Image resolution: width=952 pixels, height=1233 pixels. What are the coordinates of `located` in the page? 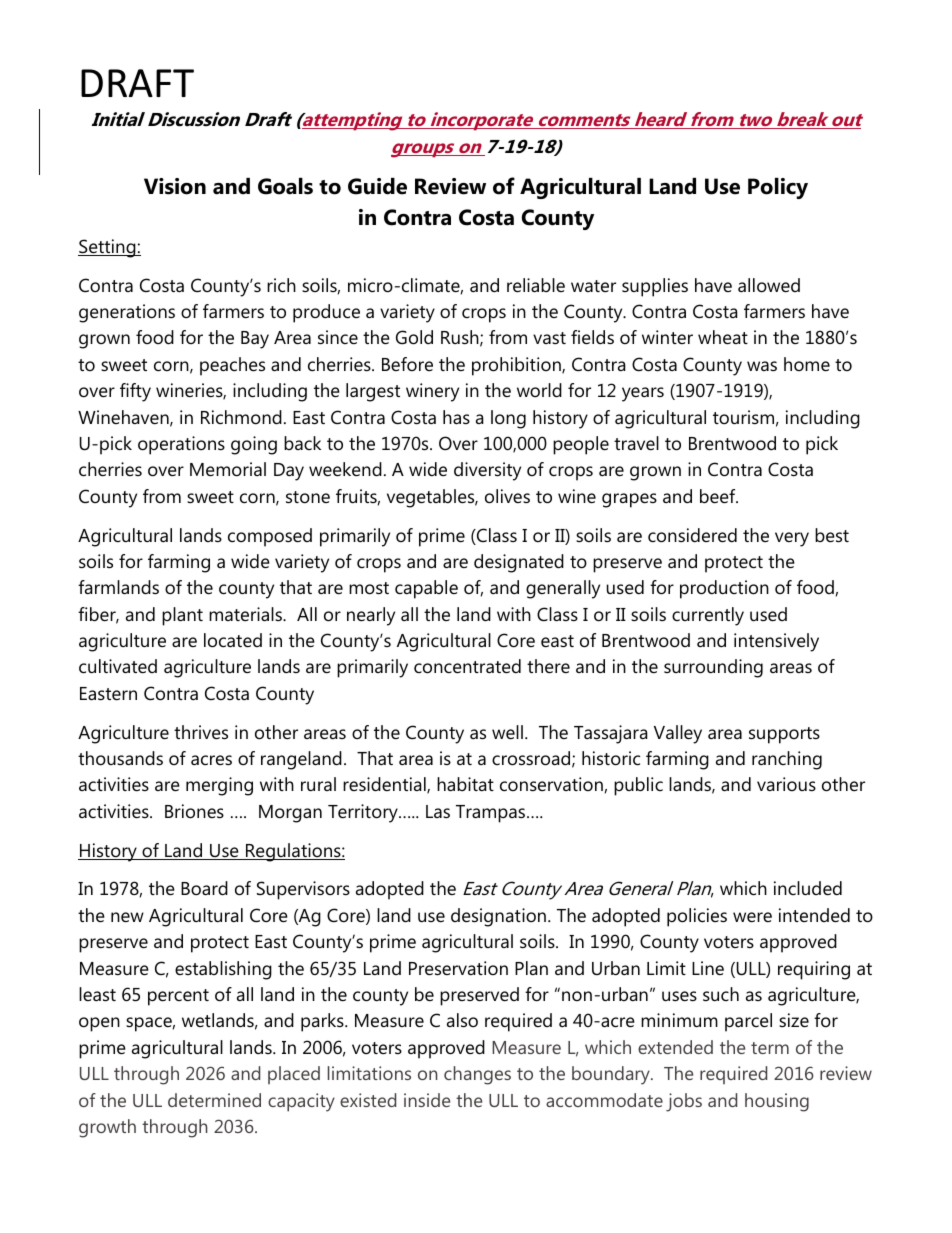 It's located at (233, 640).
